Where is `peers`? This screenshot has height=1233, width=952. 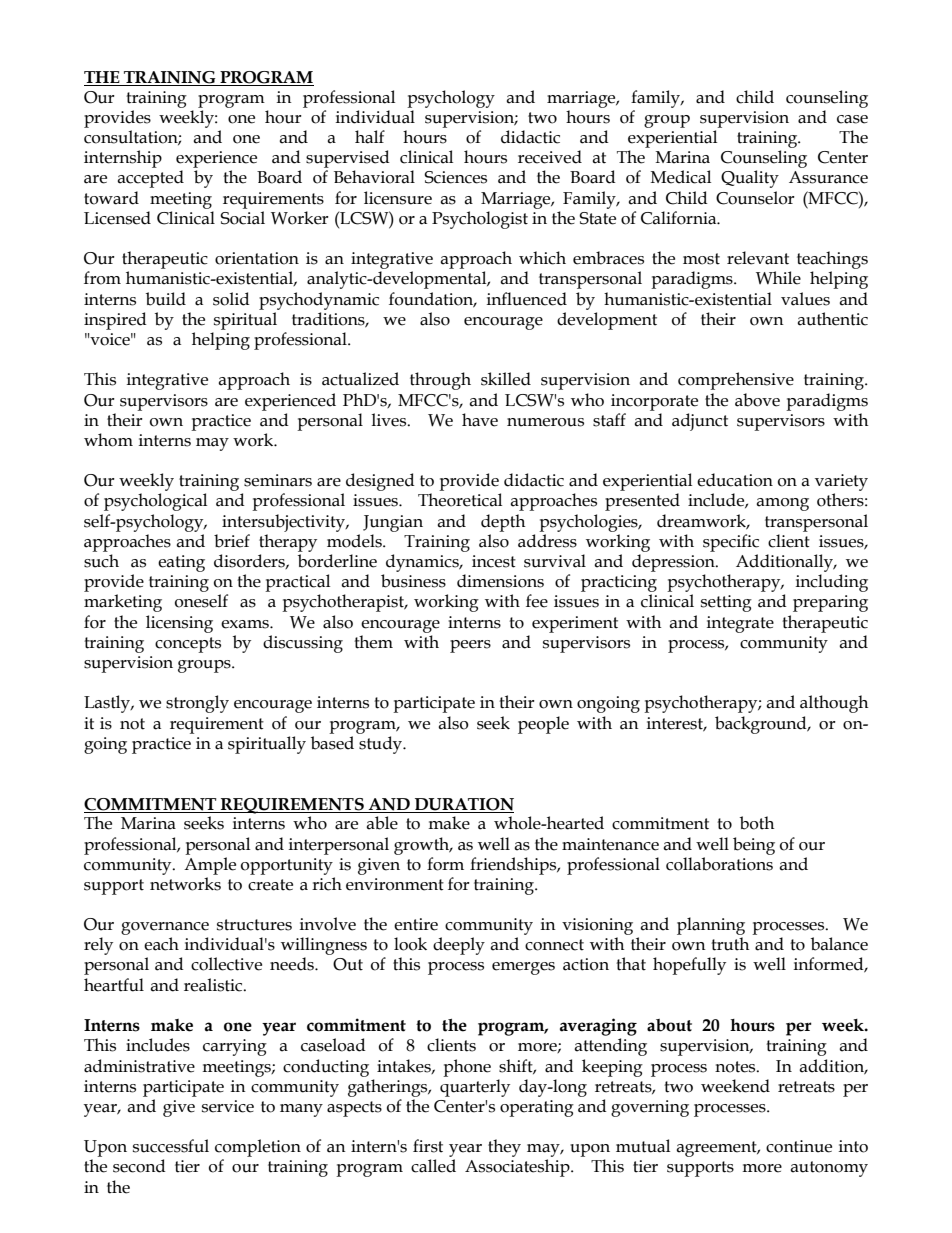
peers is located at coordinates (470, 646).
